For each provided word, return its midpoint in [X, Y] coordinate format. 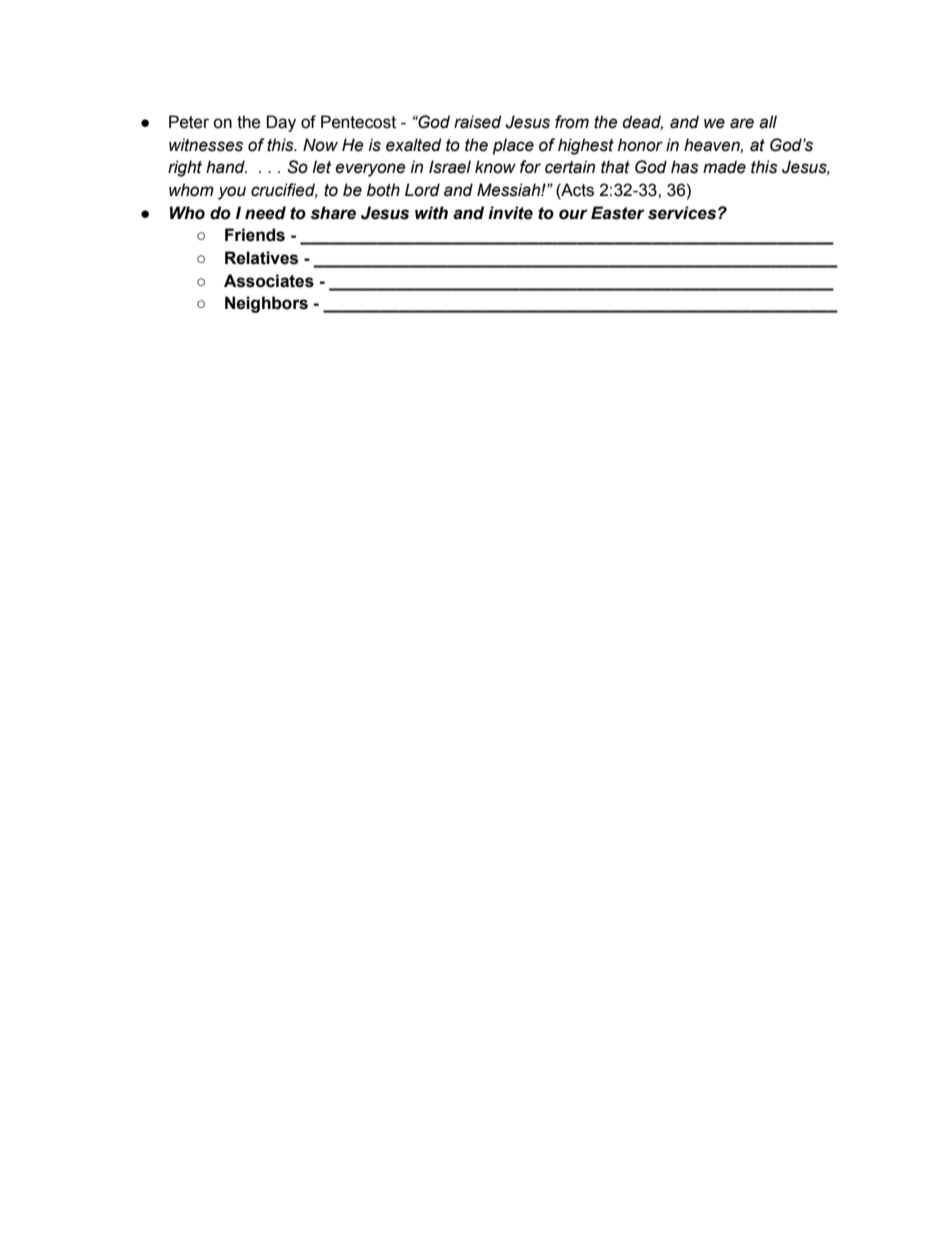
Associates [269, 281]
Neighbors [266, 304]
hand [226, 167]
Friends [255, 235]
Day [281, 123]
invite [510, 213]
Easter [618, 213]
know [495, 167]
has [685, 167]
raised [477, 122]
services [683, 213]
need [265, 213]
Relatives [261, 258]
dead [642, 122]
